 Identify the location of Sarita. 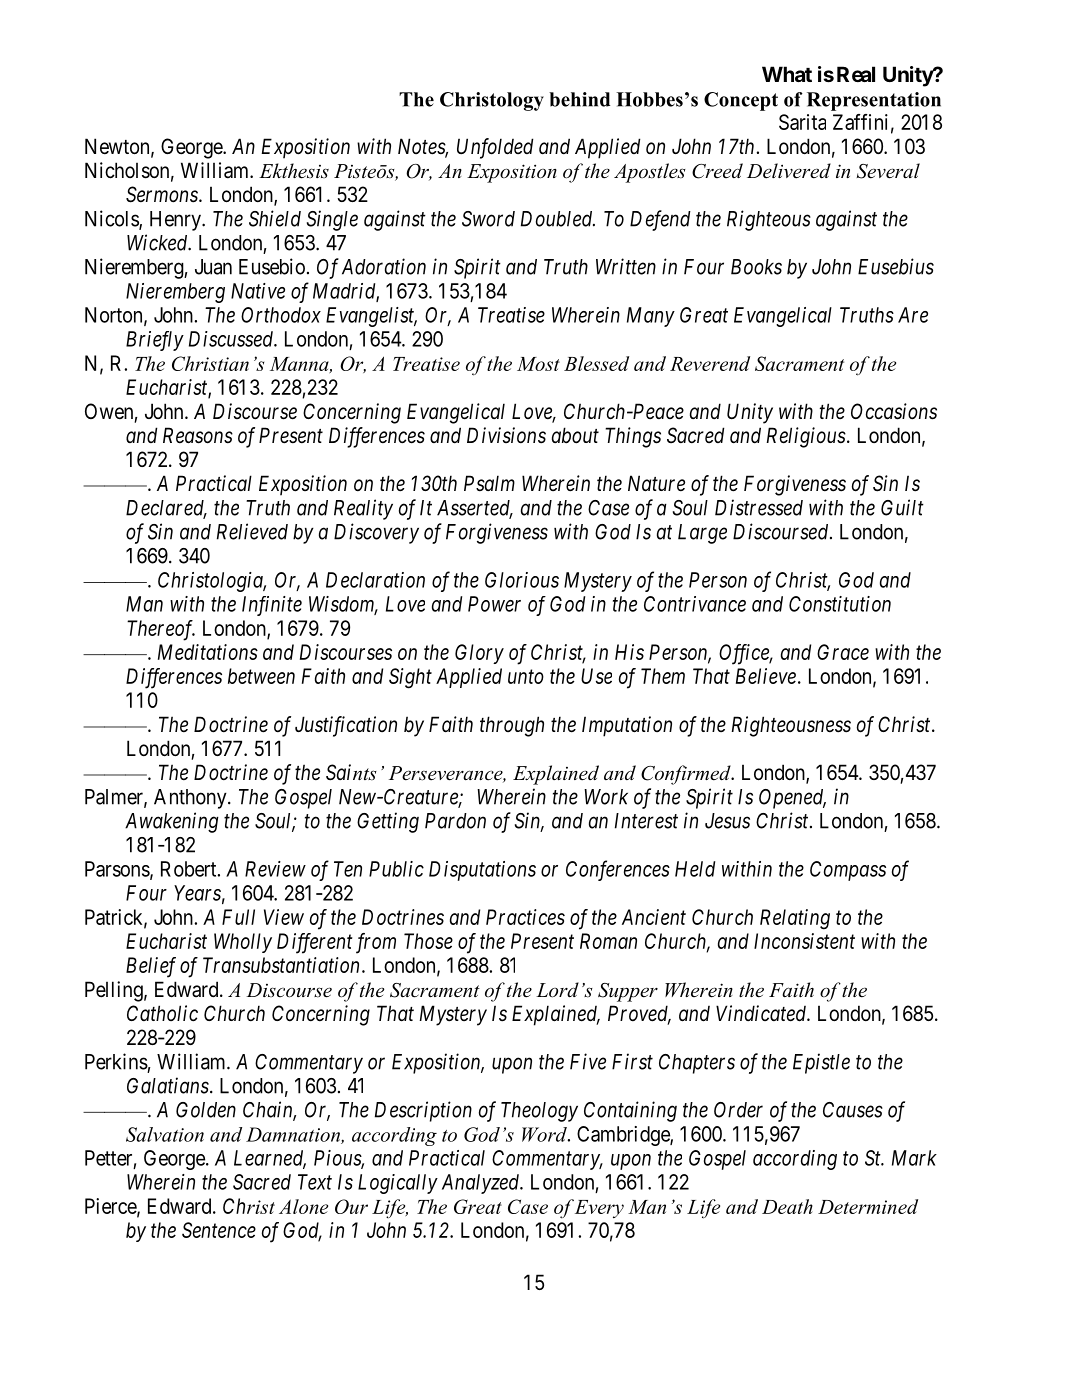
(802, 122).
